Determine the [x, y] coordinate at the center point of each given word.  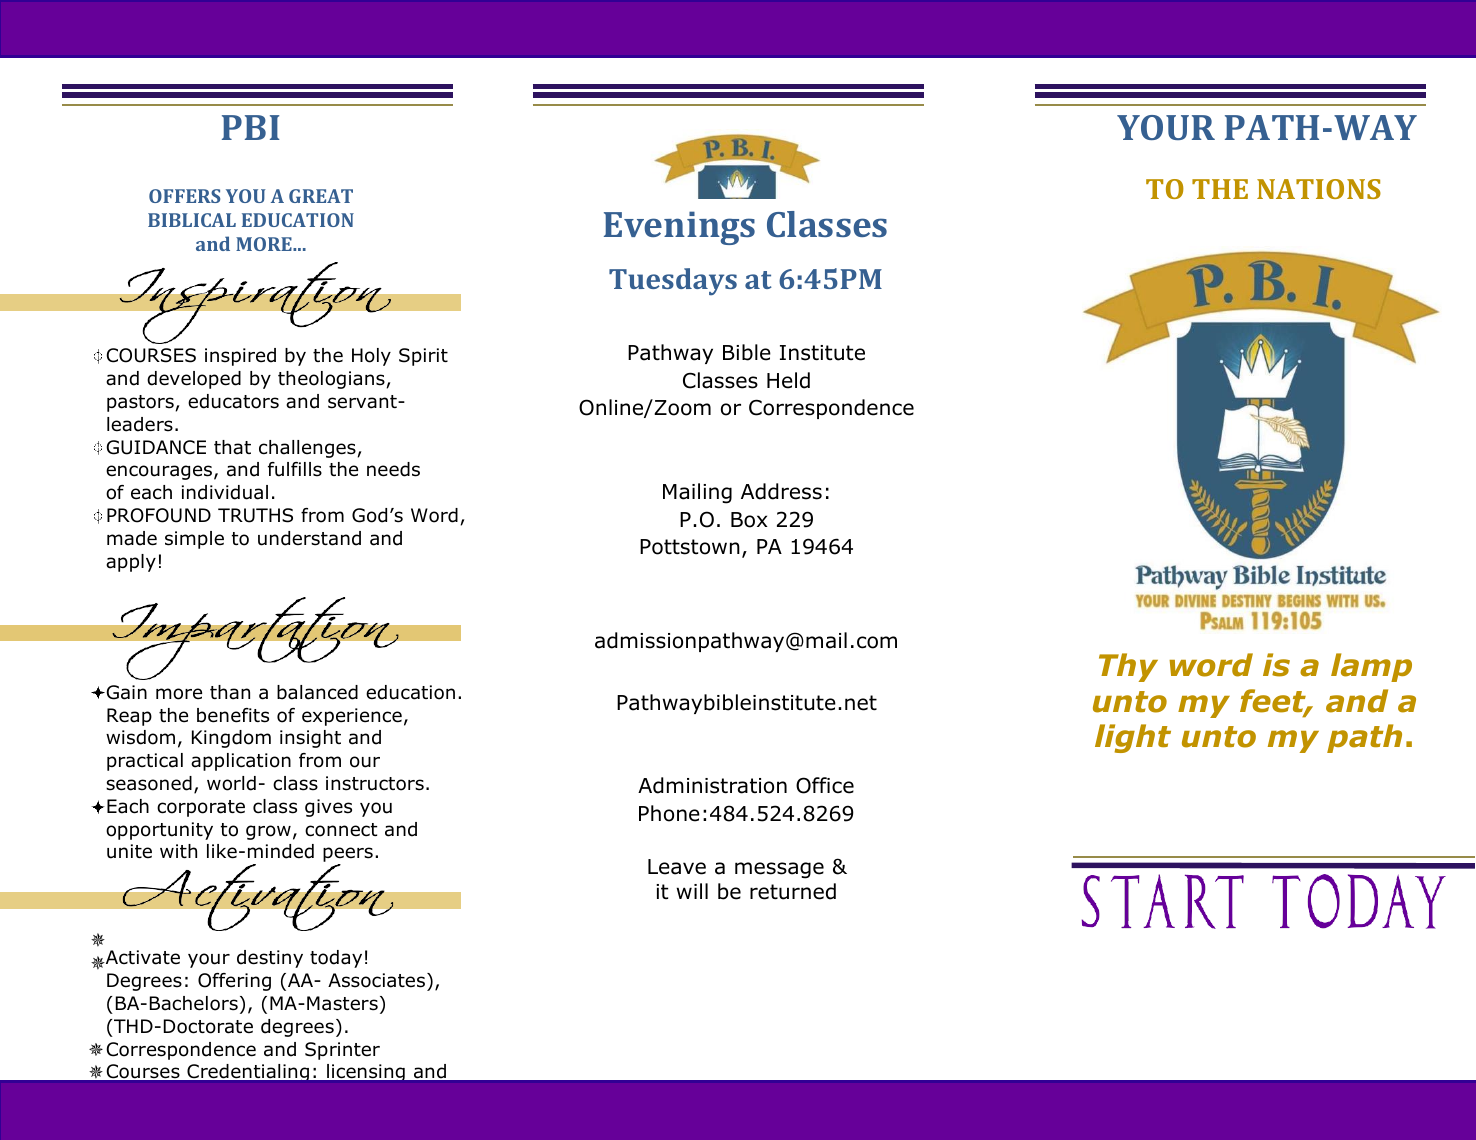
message [779, 870]
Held [788, 380]
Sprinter [342, 1051]
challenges [308, 449]
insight [310, 739]
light [1133, 738]
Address [781, 491]
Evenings [679, 228]
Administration [712, 785]
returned [793, 891]
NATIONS [1319, 189]
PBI [251, 127]
